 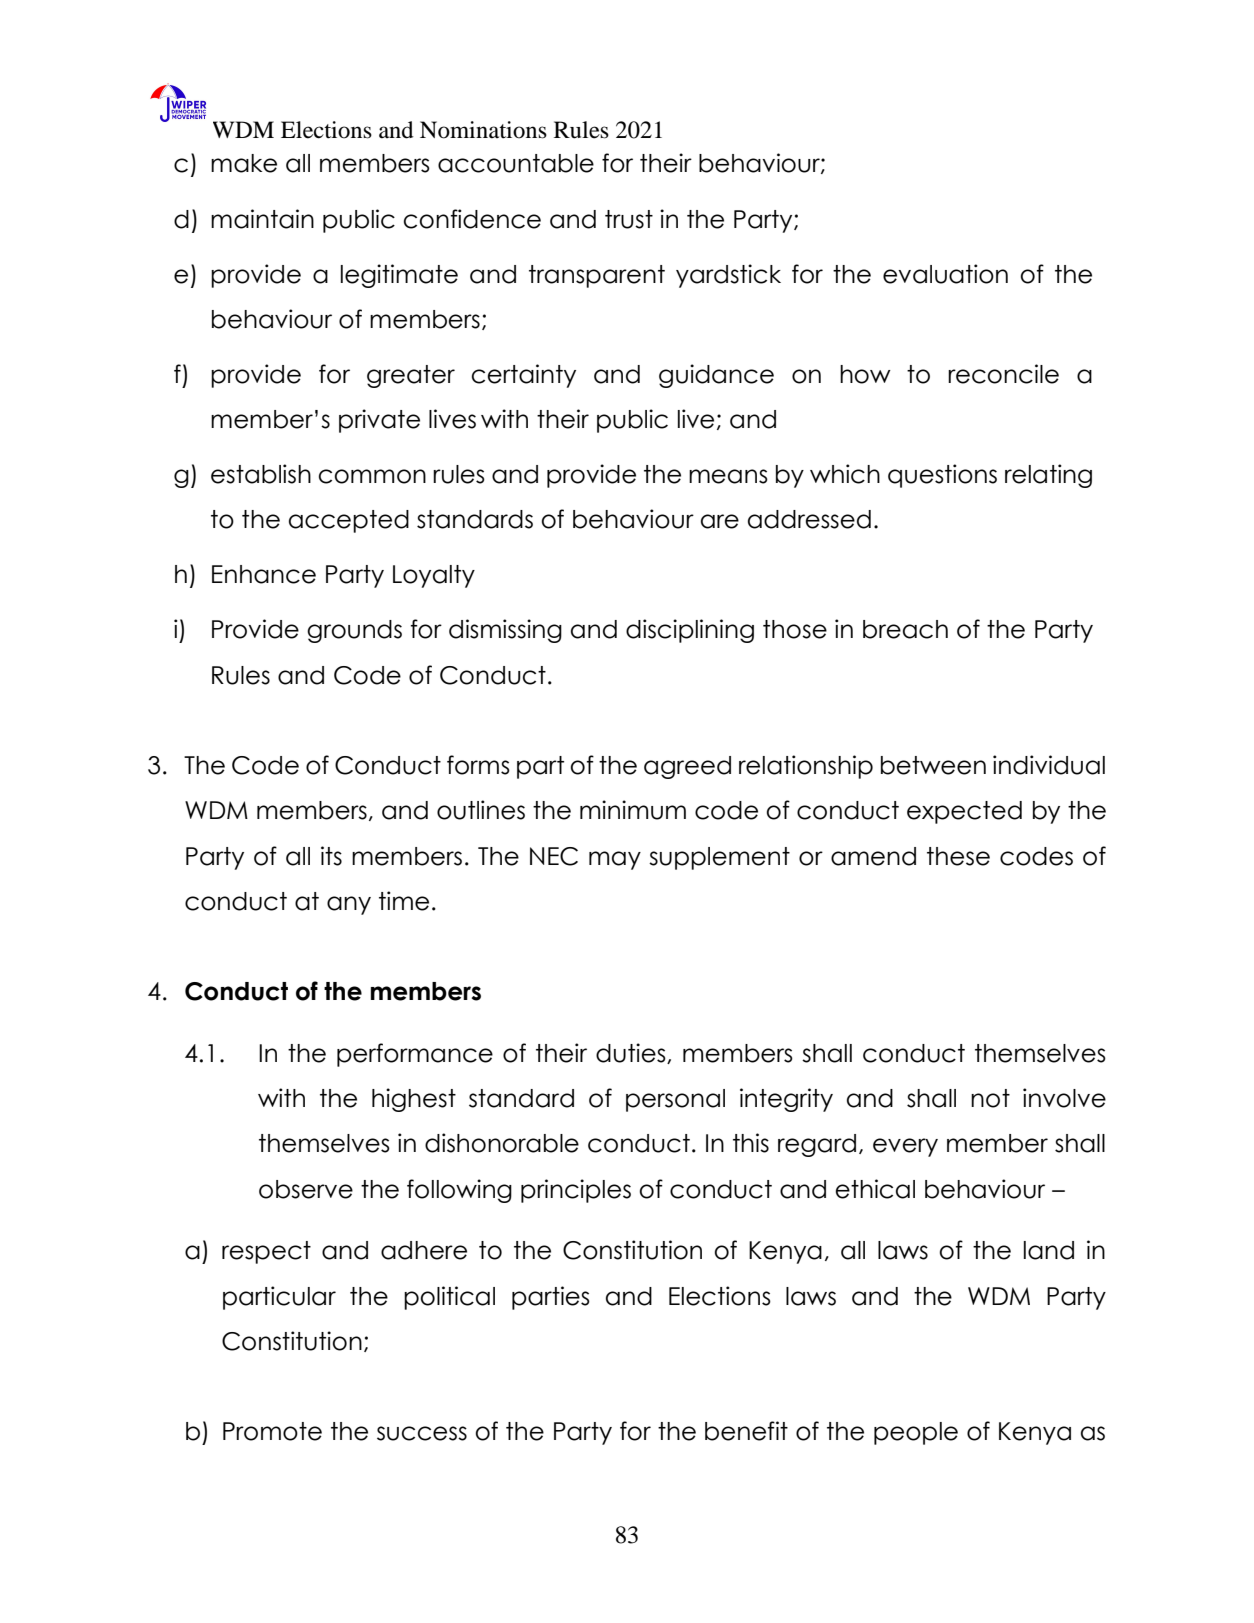 What do you see at coordinates (933, 765) in the page?
I see `between` at bounding box center [933, 765].
